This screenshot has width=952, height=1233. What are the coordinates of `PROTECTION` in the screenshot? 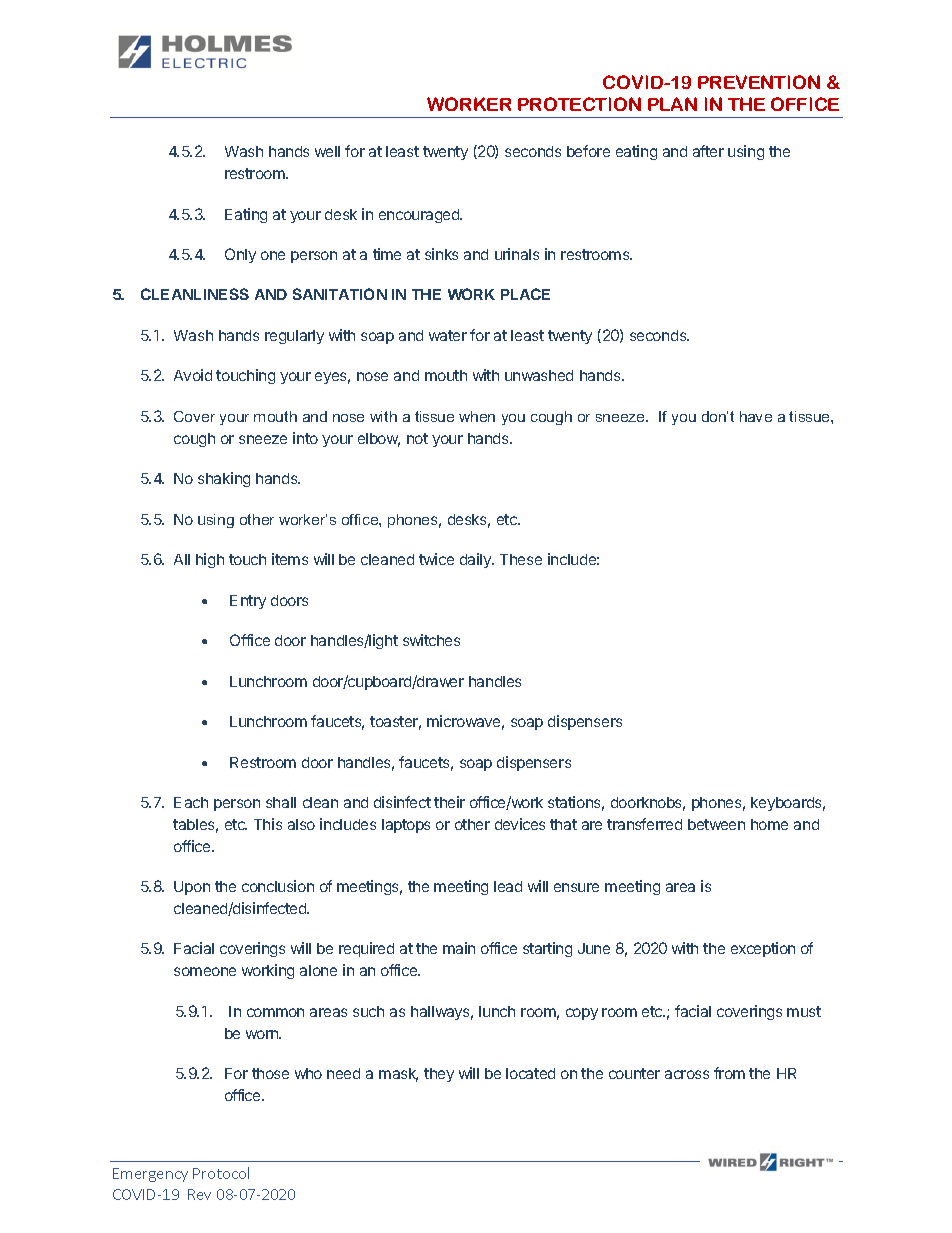 It's located at (579, 104).
